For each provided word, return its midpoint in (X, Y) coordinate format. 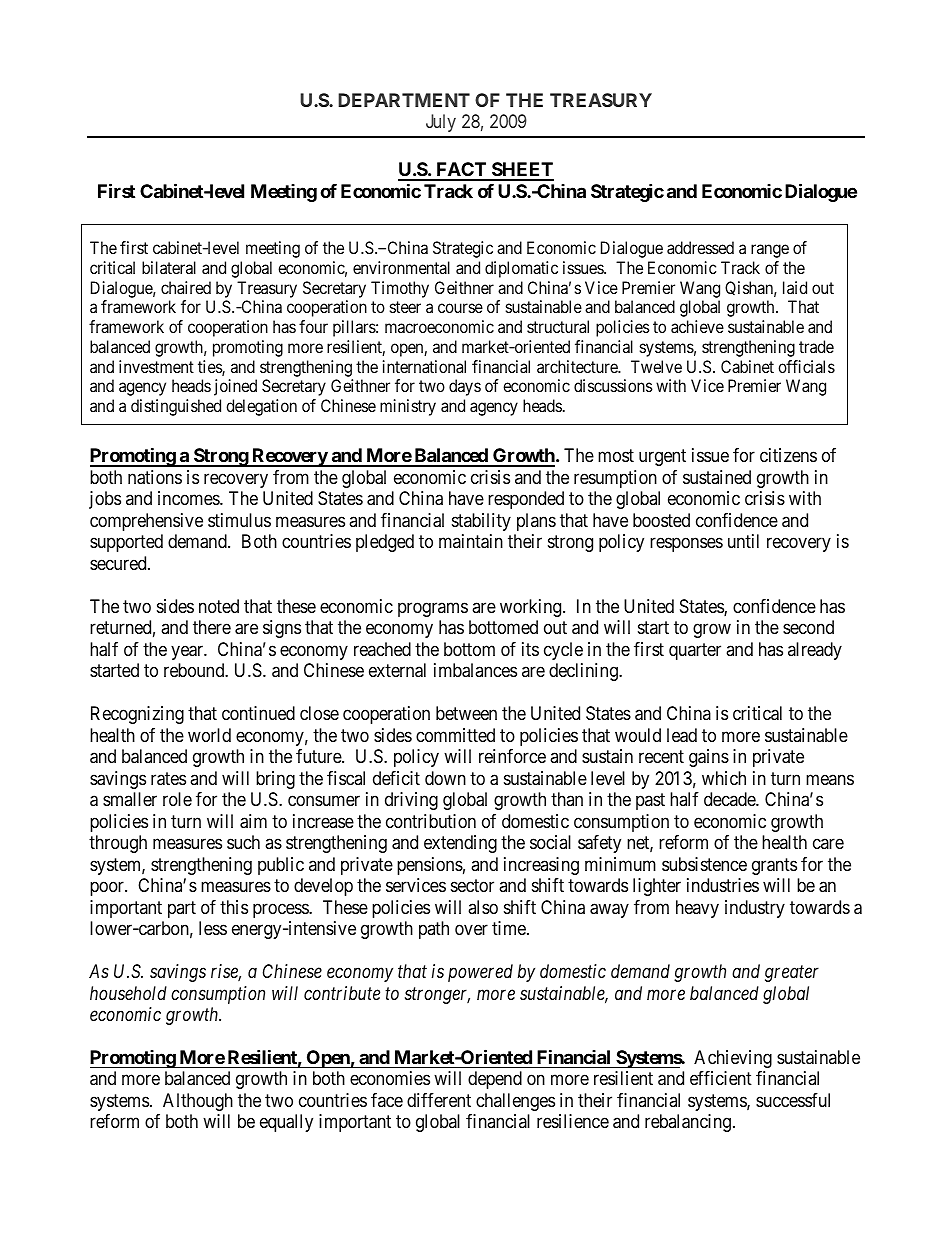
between (466, 713)
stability (481, 522)
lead (682, 735)
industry (755, 909)
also (483, 907)
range (770, 251)
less (213, 928)
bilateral (169, 267)
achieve (697, 326)
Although (198, 1102)
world (209, 735)
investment (156, 366)
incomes (189, 498)
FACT (461, 171)
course (460, 308)
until (743, 541)
